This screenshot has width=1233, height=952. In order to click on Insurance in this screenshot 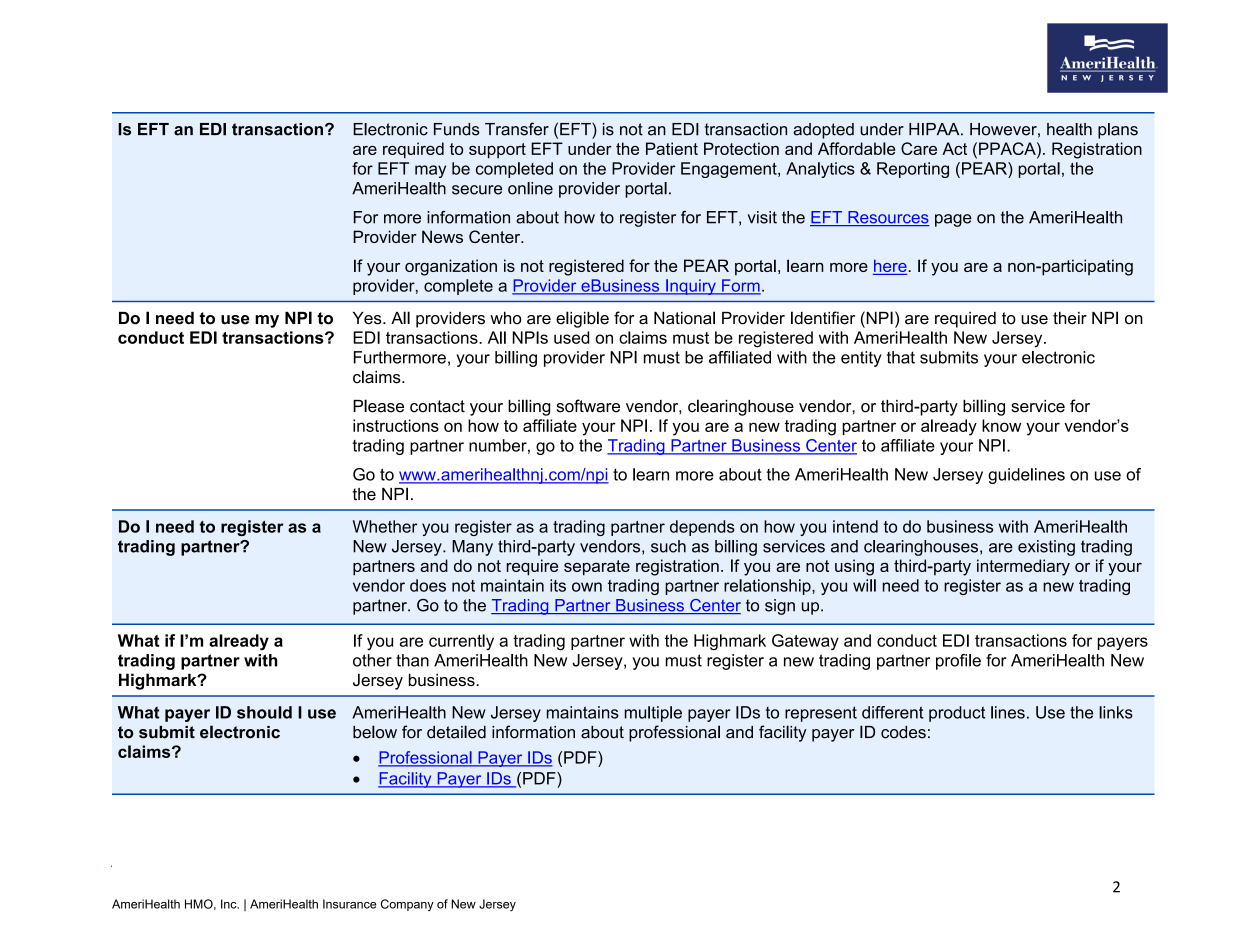, I will do `click(349, 904)`.
